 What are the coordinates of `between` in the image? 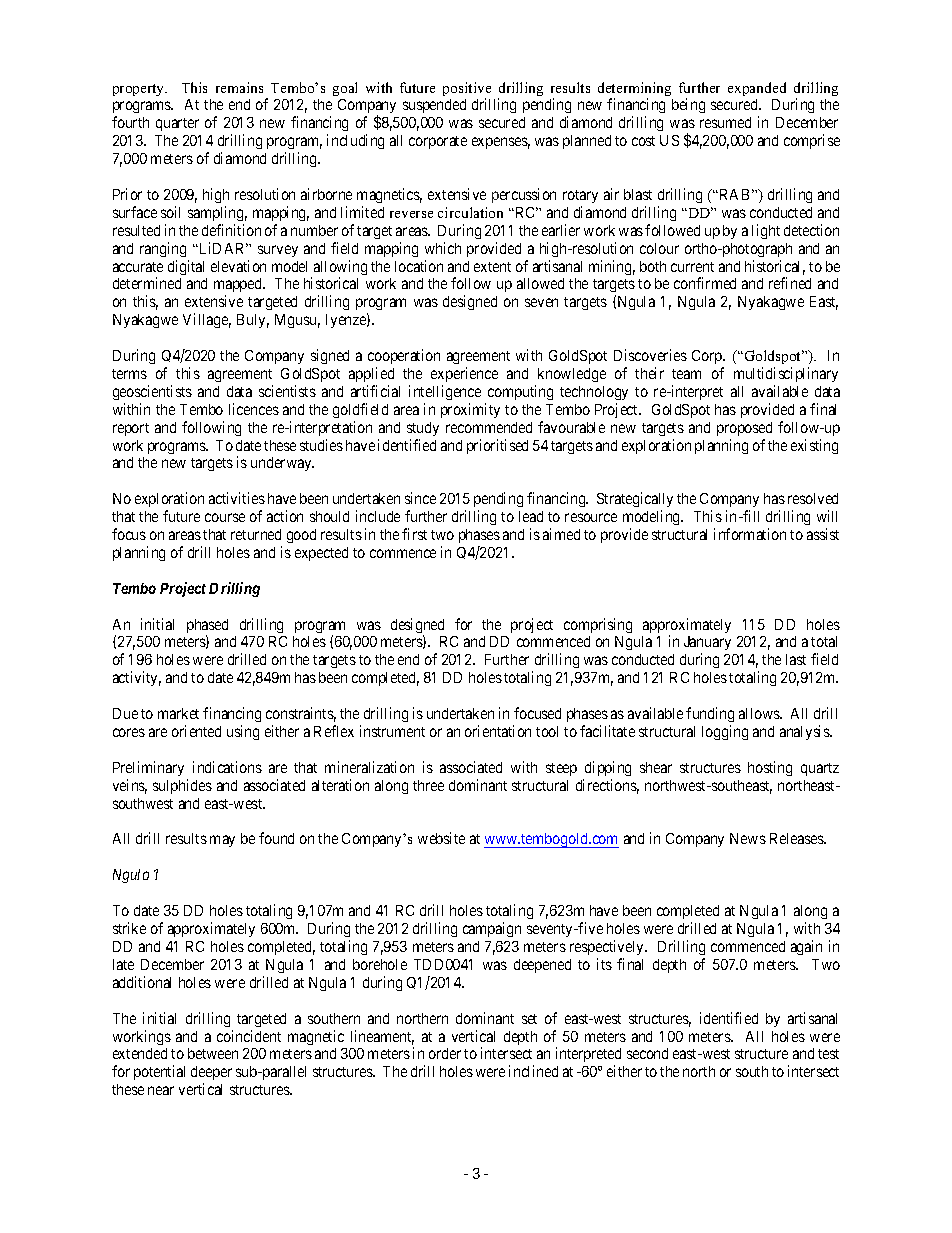 It's located at (213, 1053).
